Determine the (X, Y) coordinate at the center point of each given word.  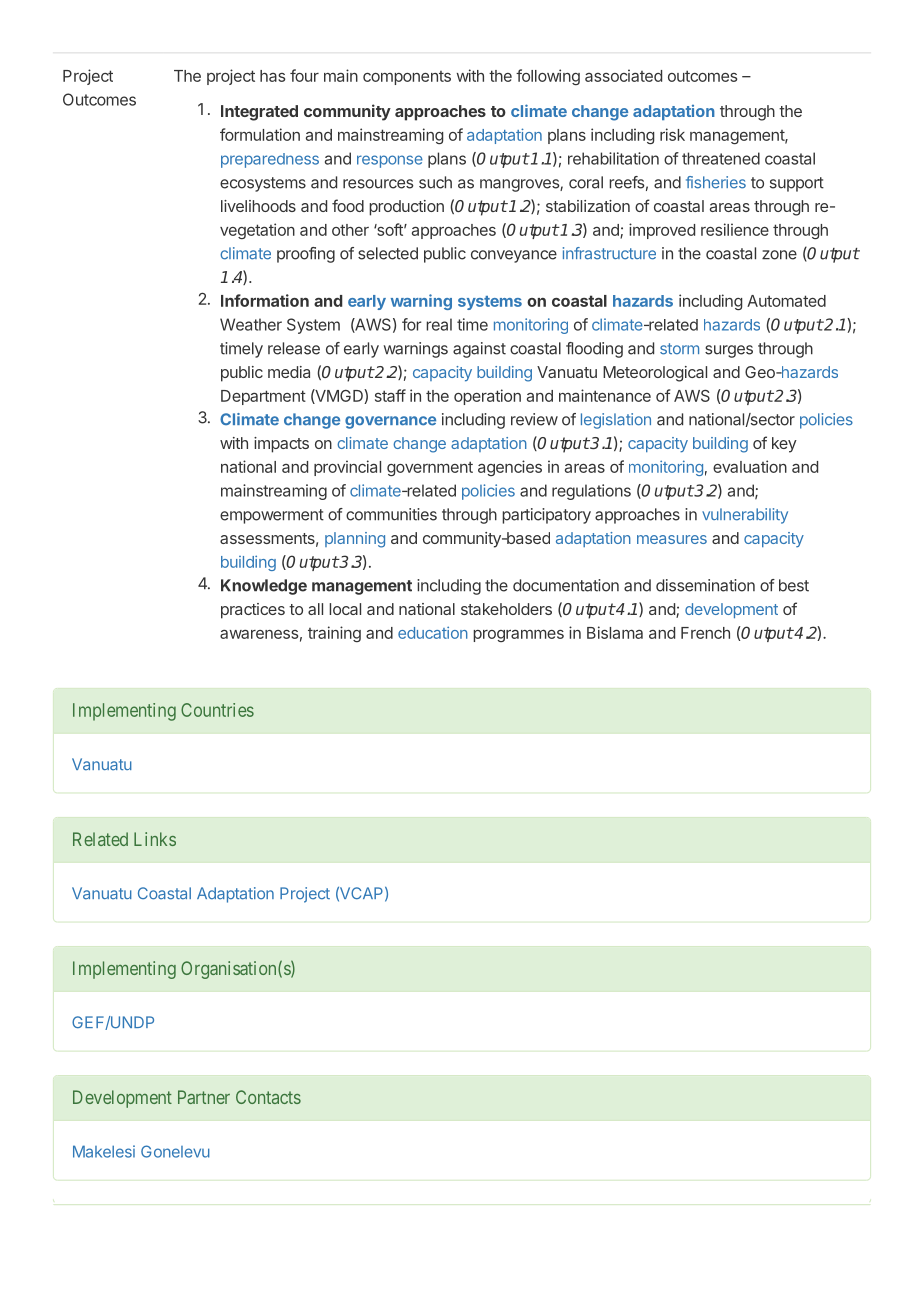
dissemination (705, 585)
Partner (204, 1097)
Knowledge (264, 587)
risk (672, 134)
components (407, 78)
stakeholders (506, 609)
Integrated (259, 113)
